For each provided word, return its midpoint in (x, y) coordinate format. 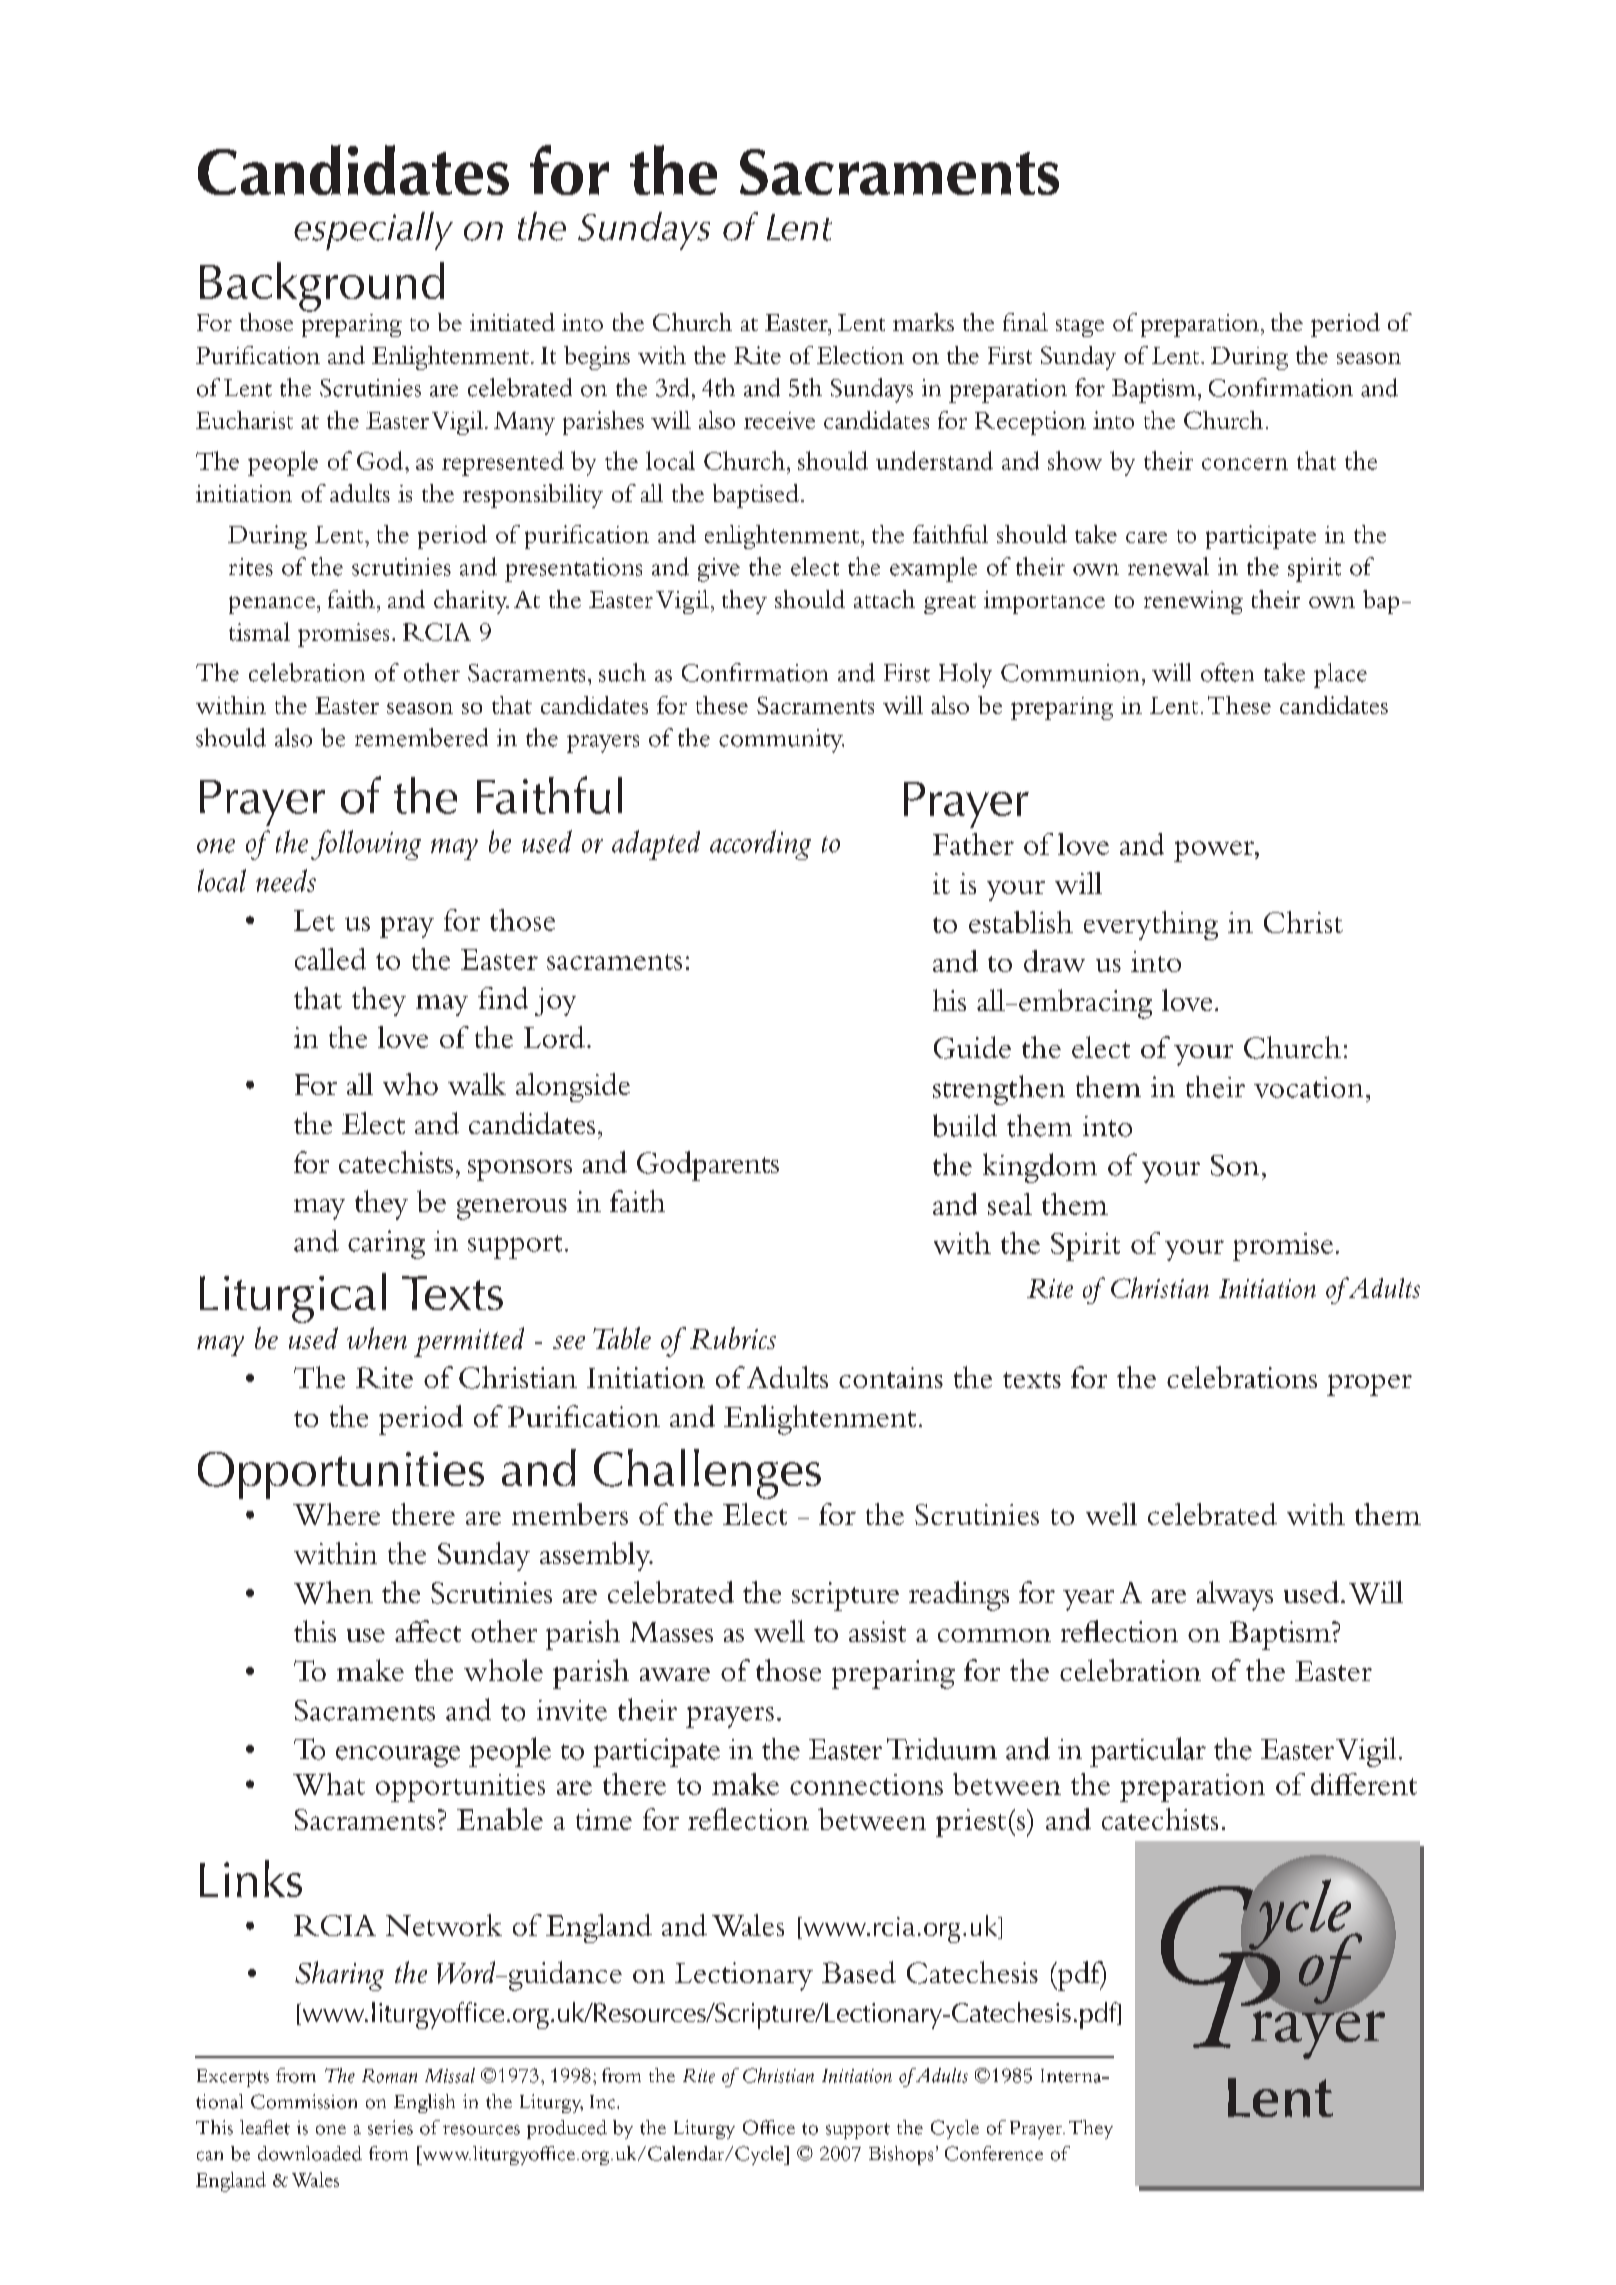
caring (386, 1244)
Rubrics (733, 1338)
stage (1080, 327)
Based (859, 1972)
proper (1369, 1385)
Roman (389, 2076)
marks (923, 322)
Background (322, 288)
